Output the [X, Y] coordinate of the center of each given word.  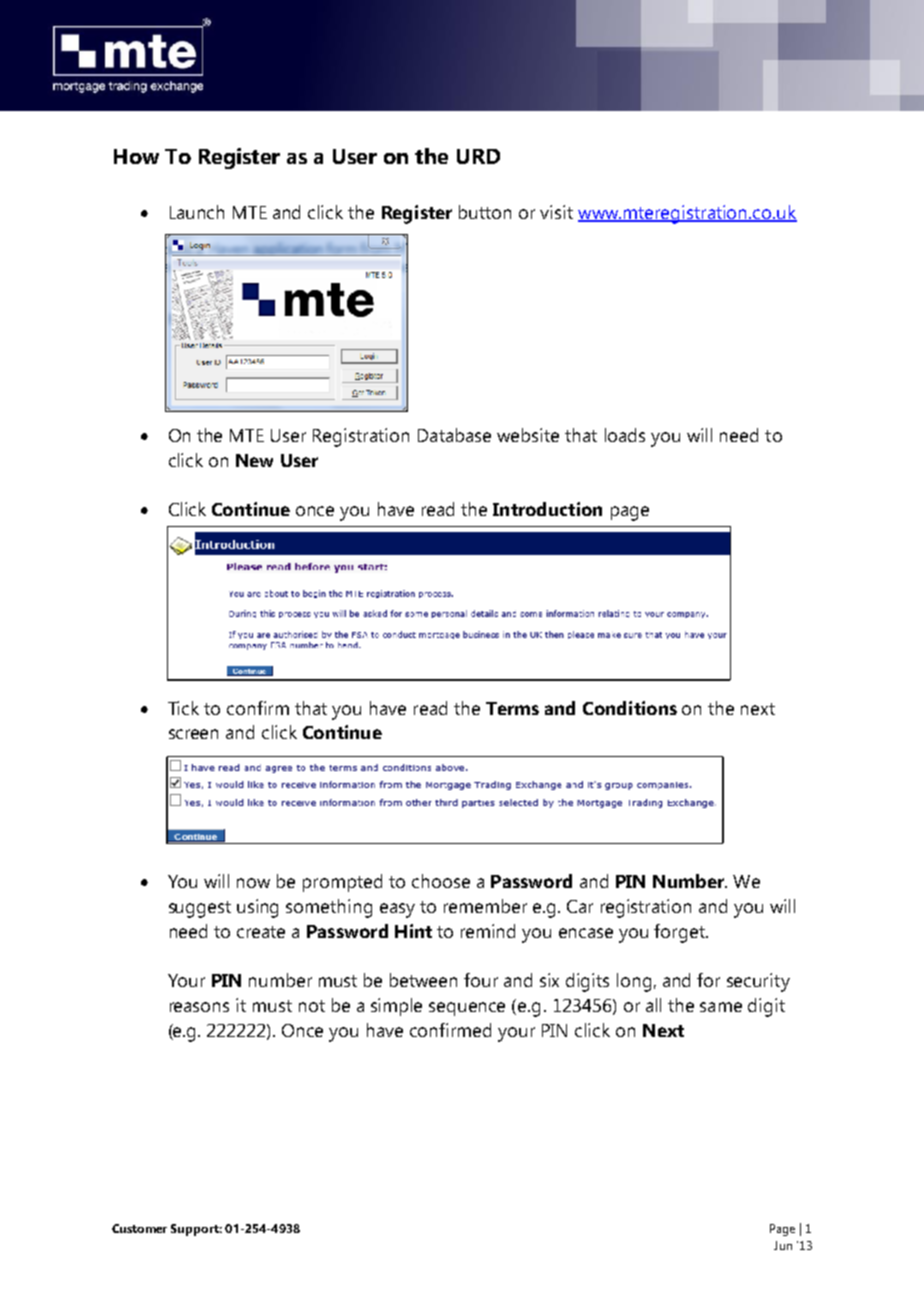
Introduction [547, 509]
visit [556, 212]
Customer [139, 1228]
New [254, 460]
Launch [197, 212]
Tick [183, 708]
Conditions [630, 708]
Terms [512, 708]
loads [625, 435]
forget [680, 933]
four [481, 980]
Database [454, 435]
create [261, 932]
